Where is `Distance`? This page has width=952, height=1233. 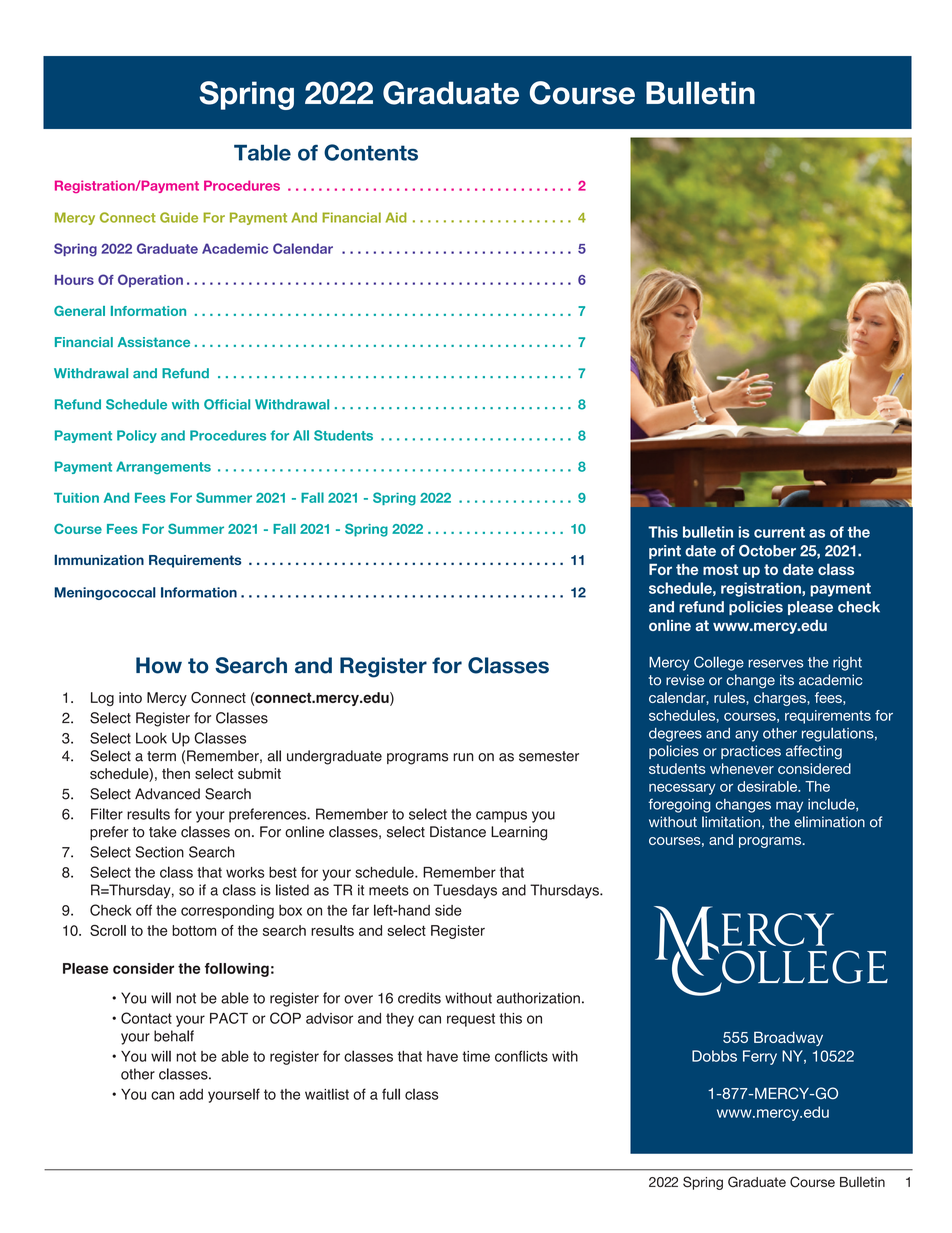 Distance is located at coordinates (458, 832).
